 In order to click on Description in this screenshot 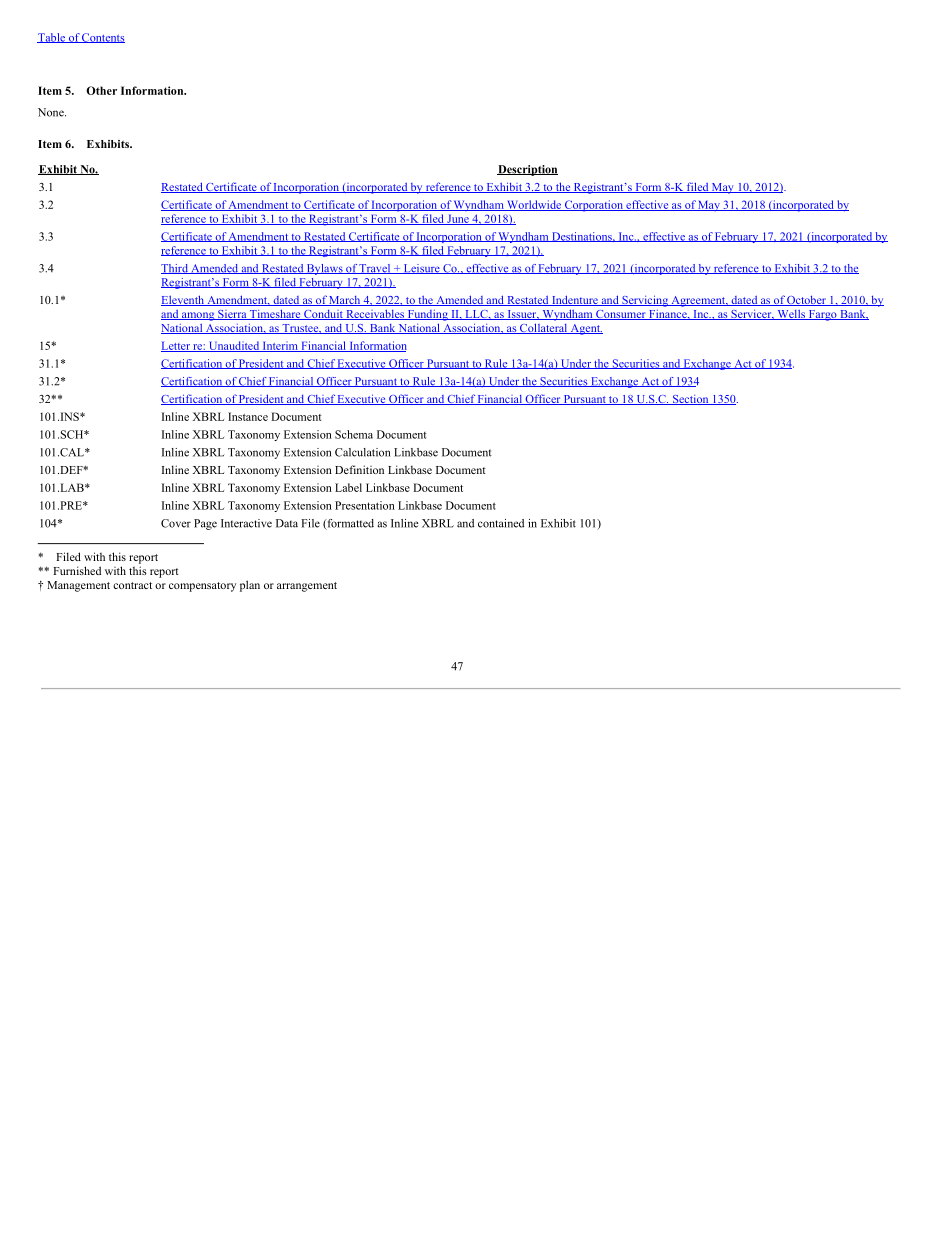, I will do `click(527, 170)`.
